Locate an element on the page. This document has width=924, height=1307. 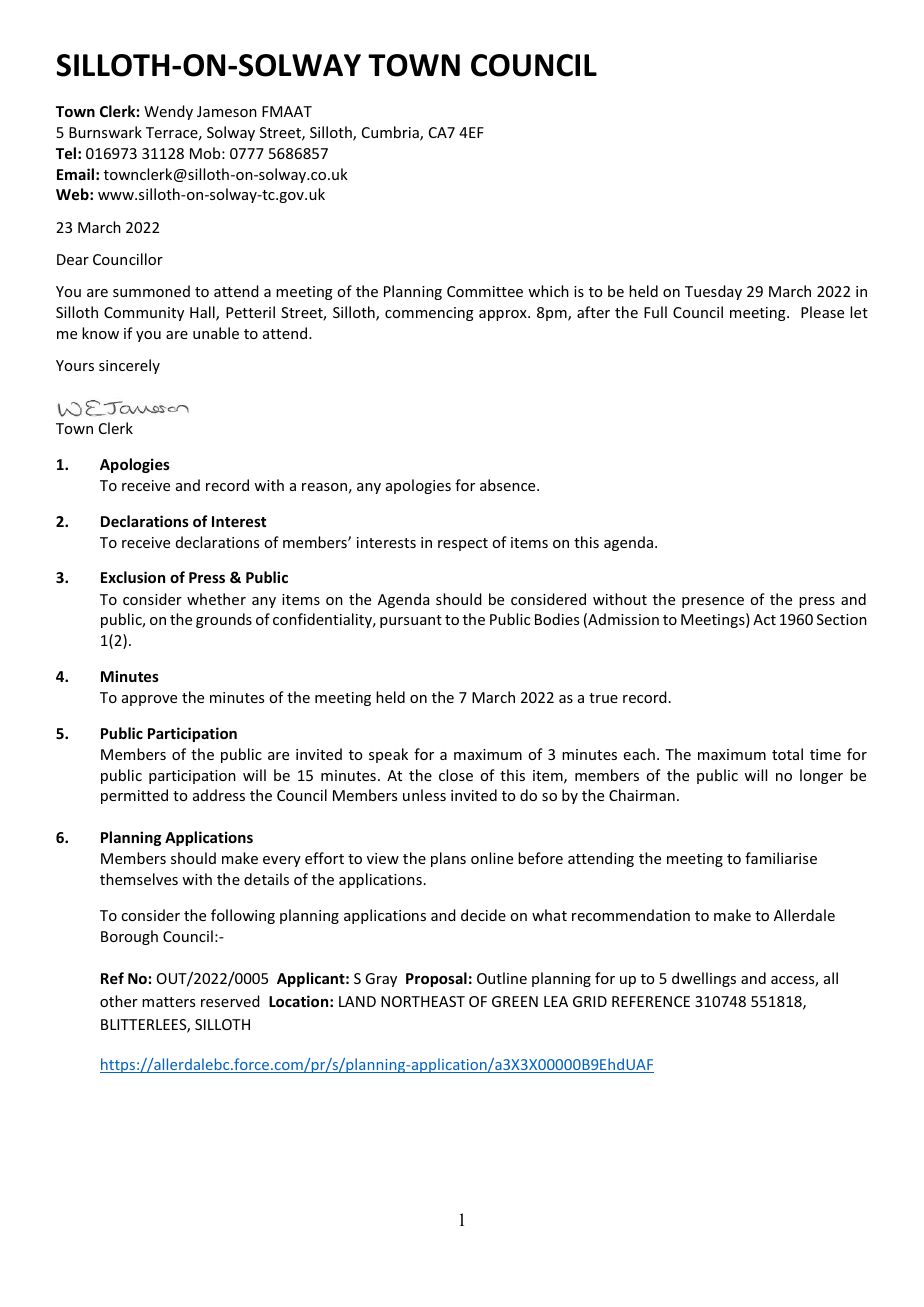
absence is located at coordinates (509, 485).
